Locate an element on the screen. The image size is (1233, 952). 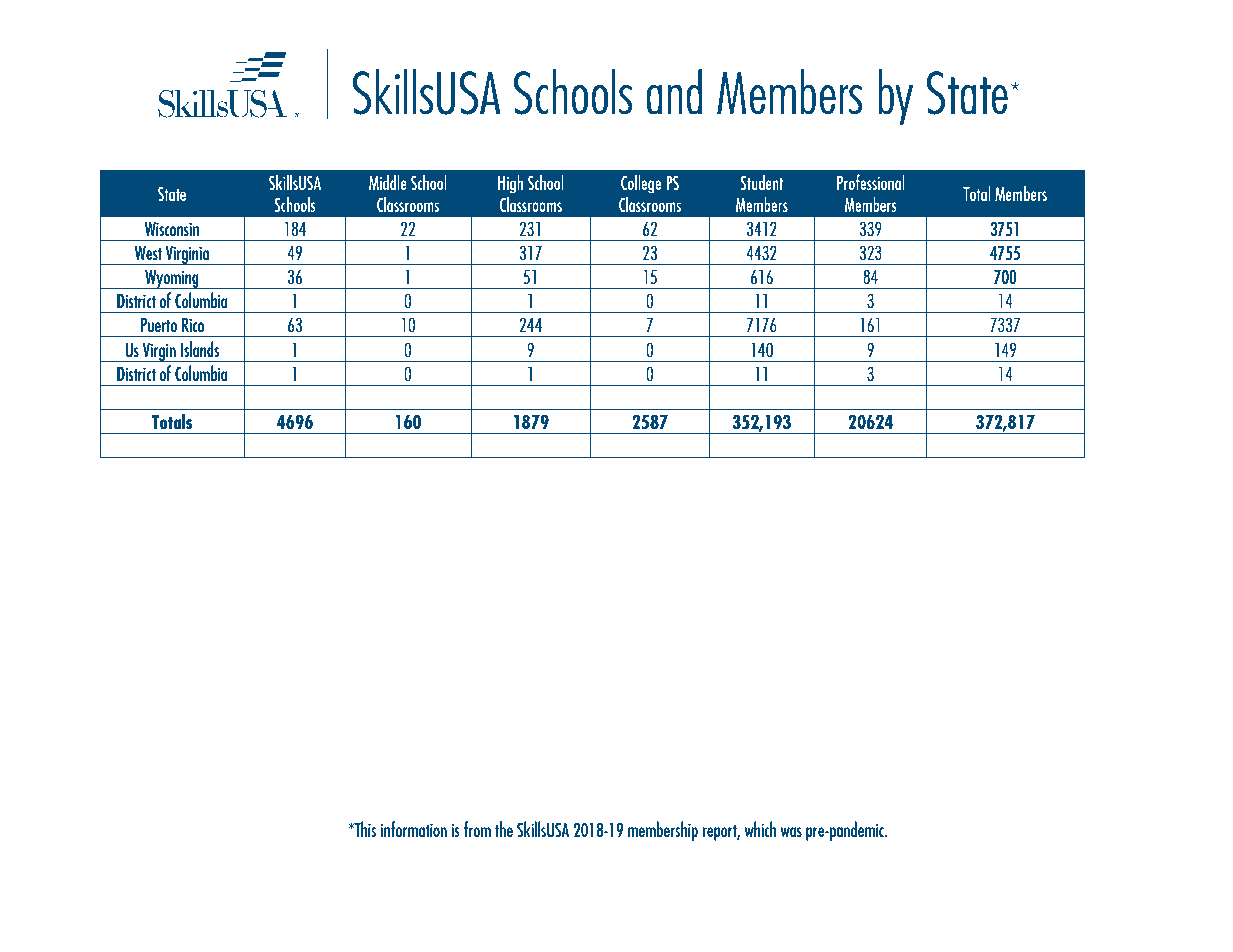
This is located at coordinates (364, 829).
